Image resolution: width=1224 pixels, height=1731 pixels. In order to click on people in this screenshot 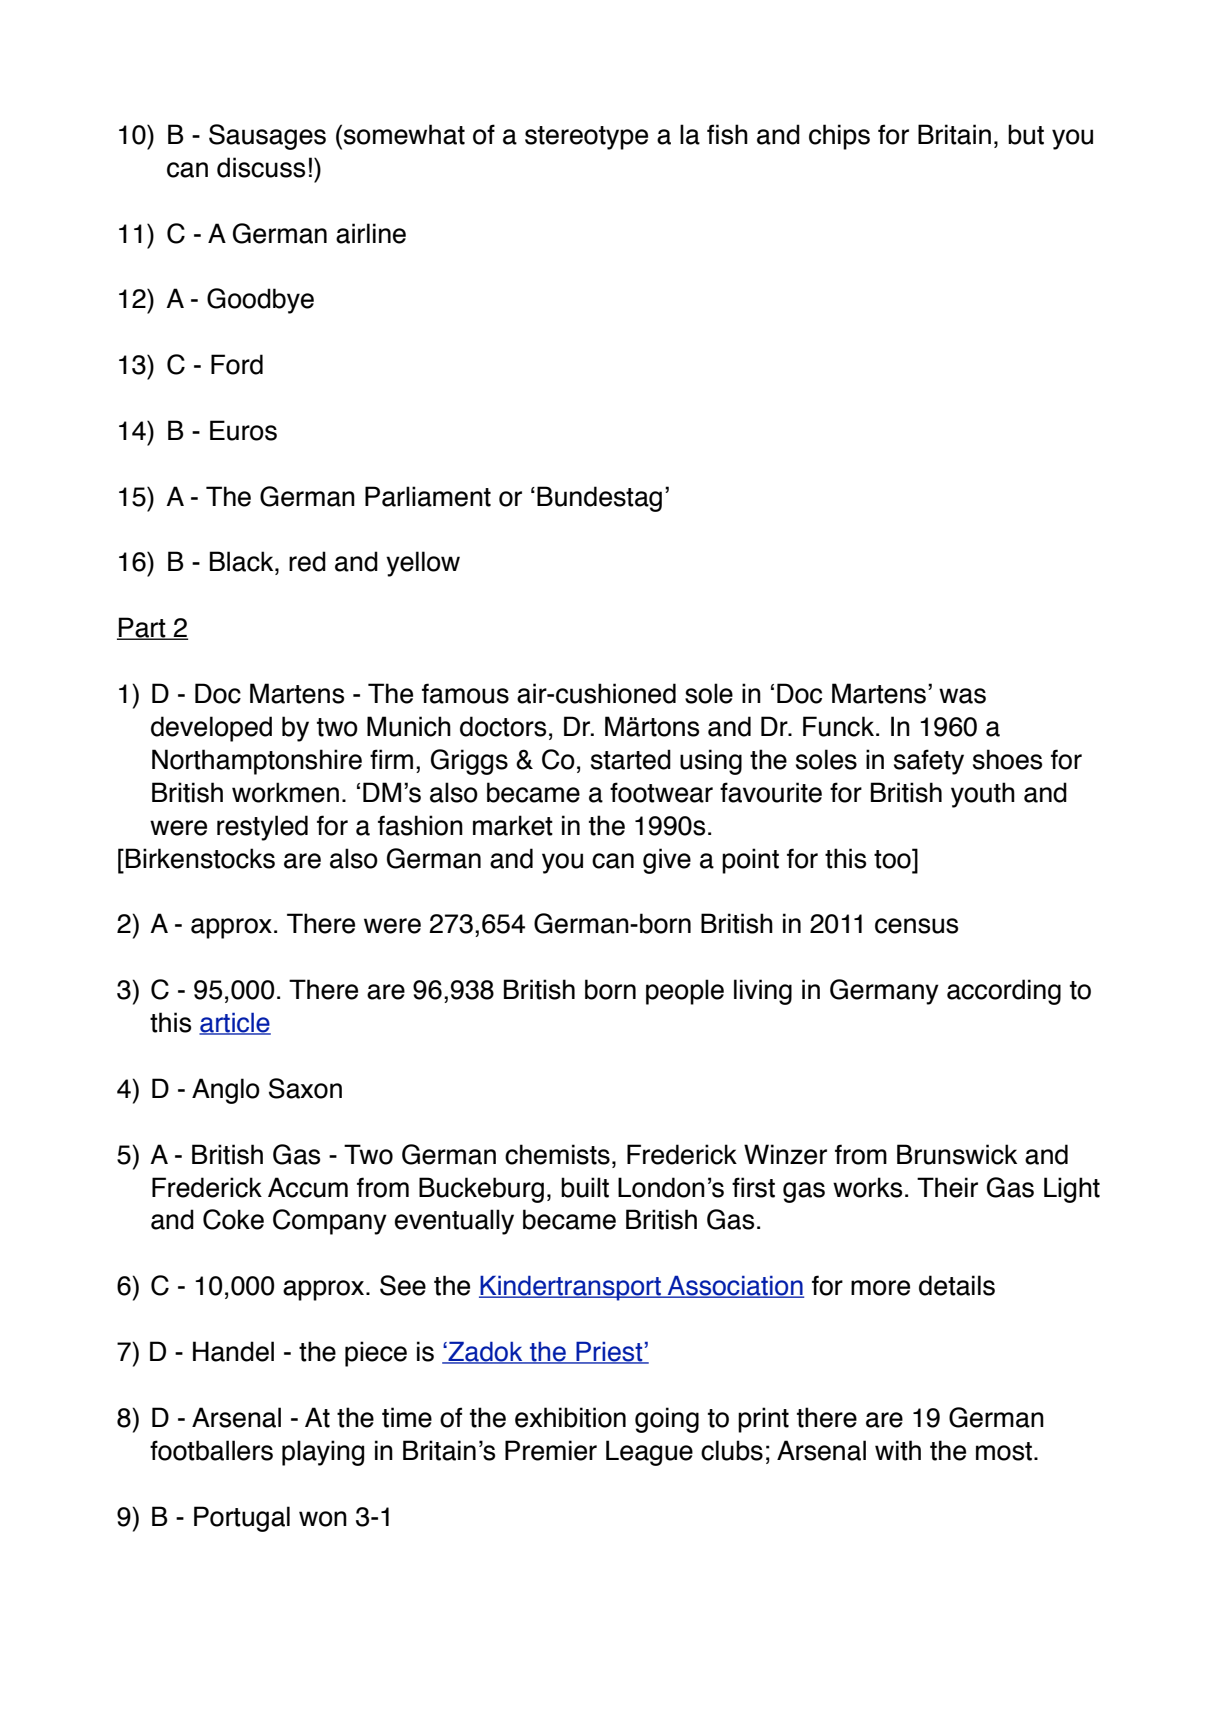, I will do `click(685, 992)`.
